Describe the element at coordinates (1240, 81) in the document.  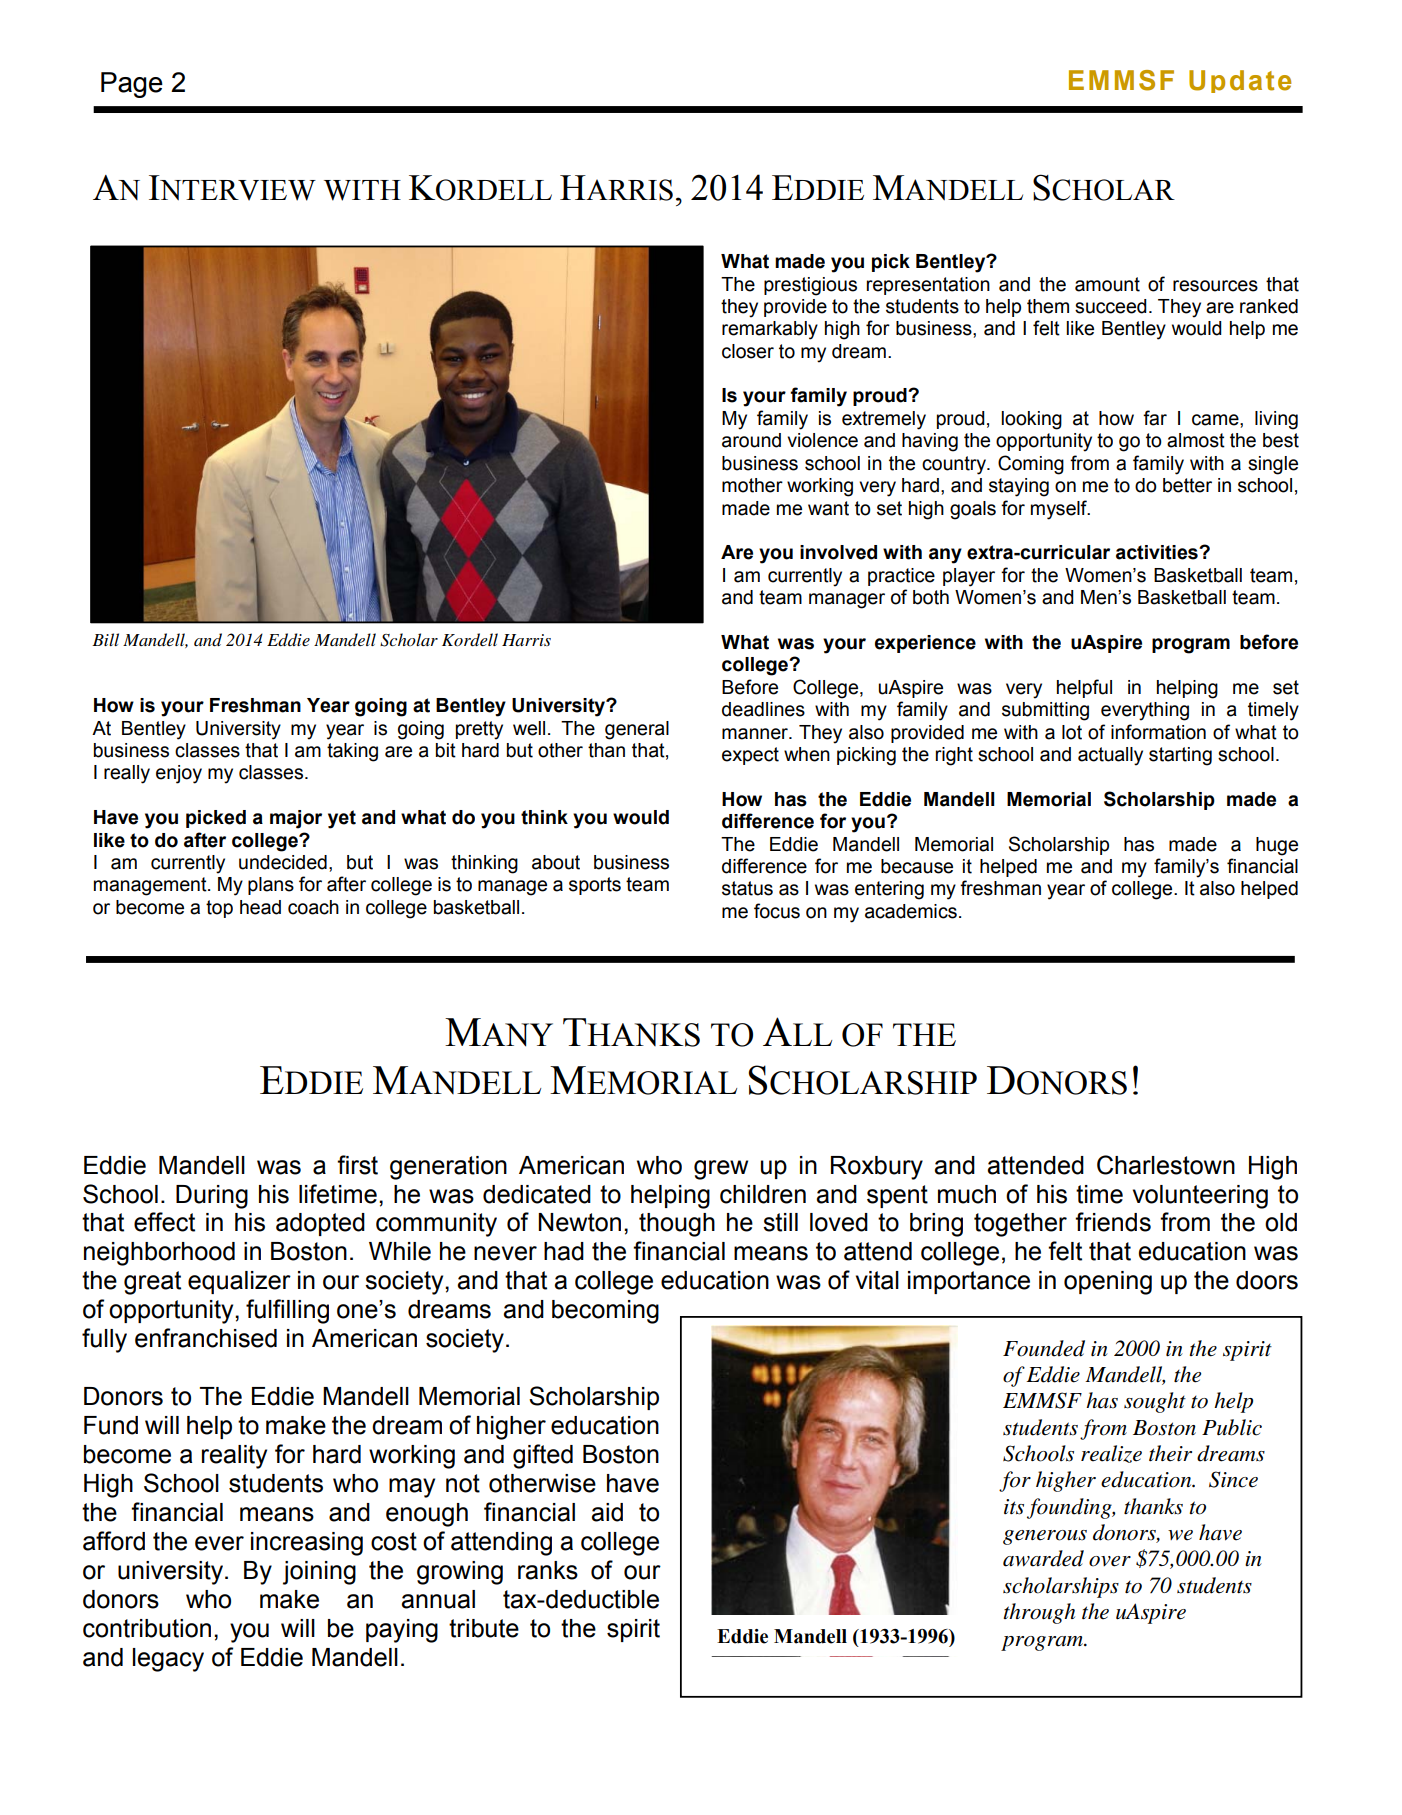
I see `Update` at that location.
